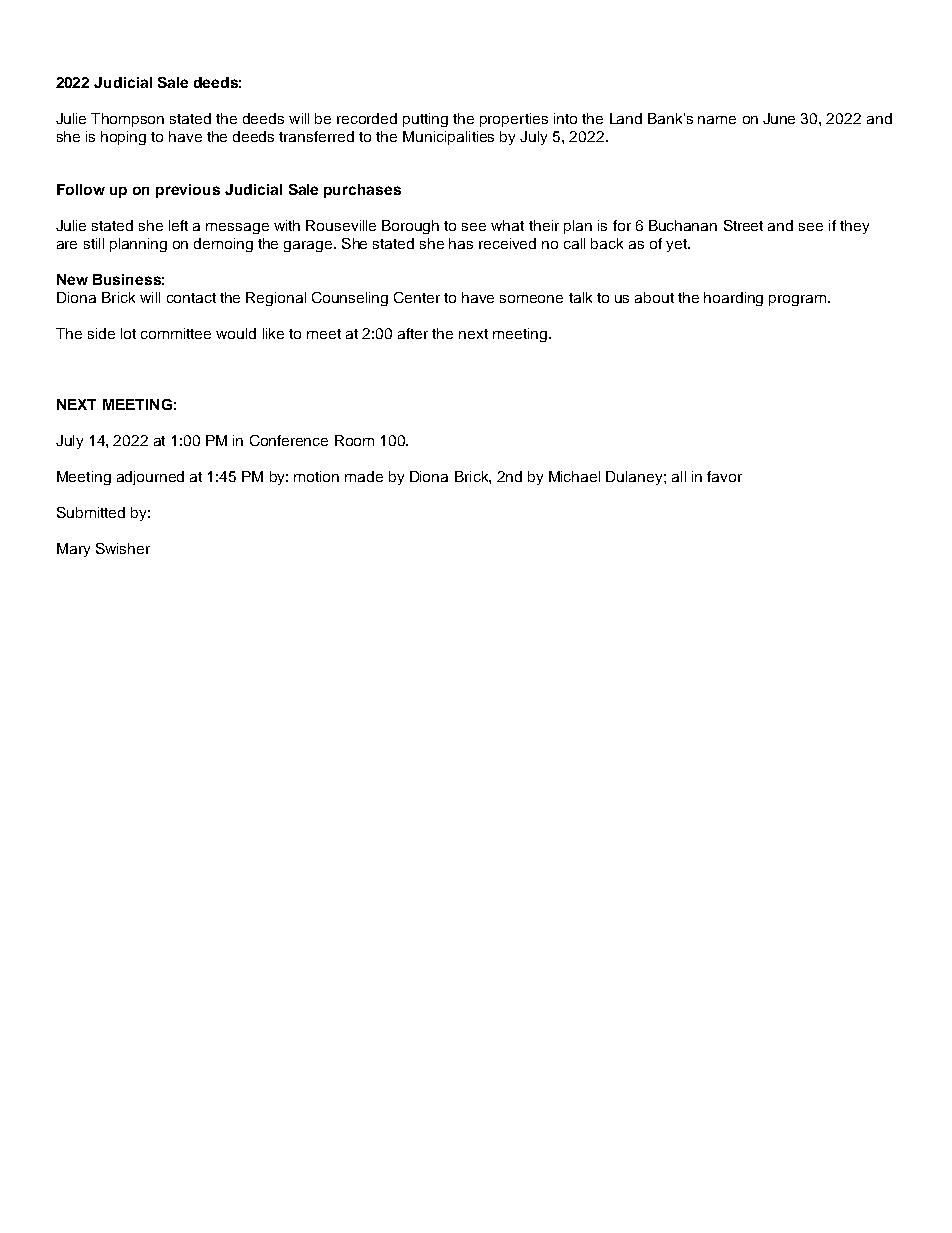 The image size is (952, 1233). Describe the element at coordinates (779, 118) in the image. I see `June` at that location.
